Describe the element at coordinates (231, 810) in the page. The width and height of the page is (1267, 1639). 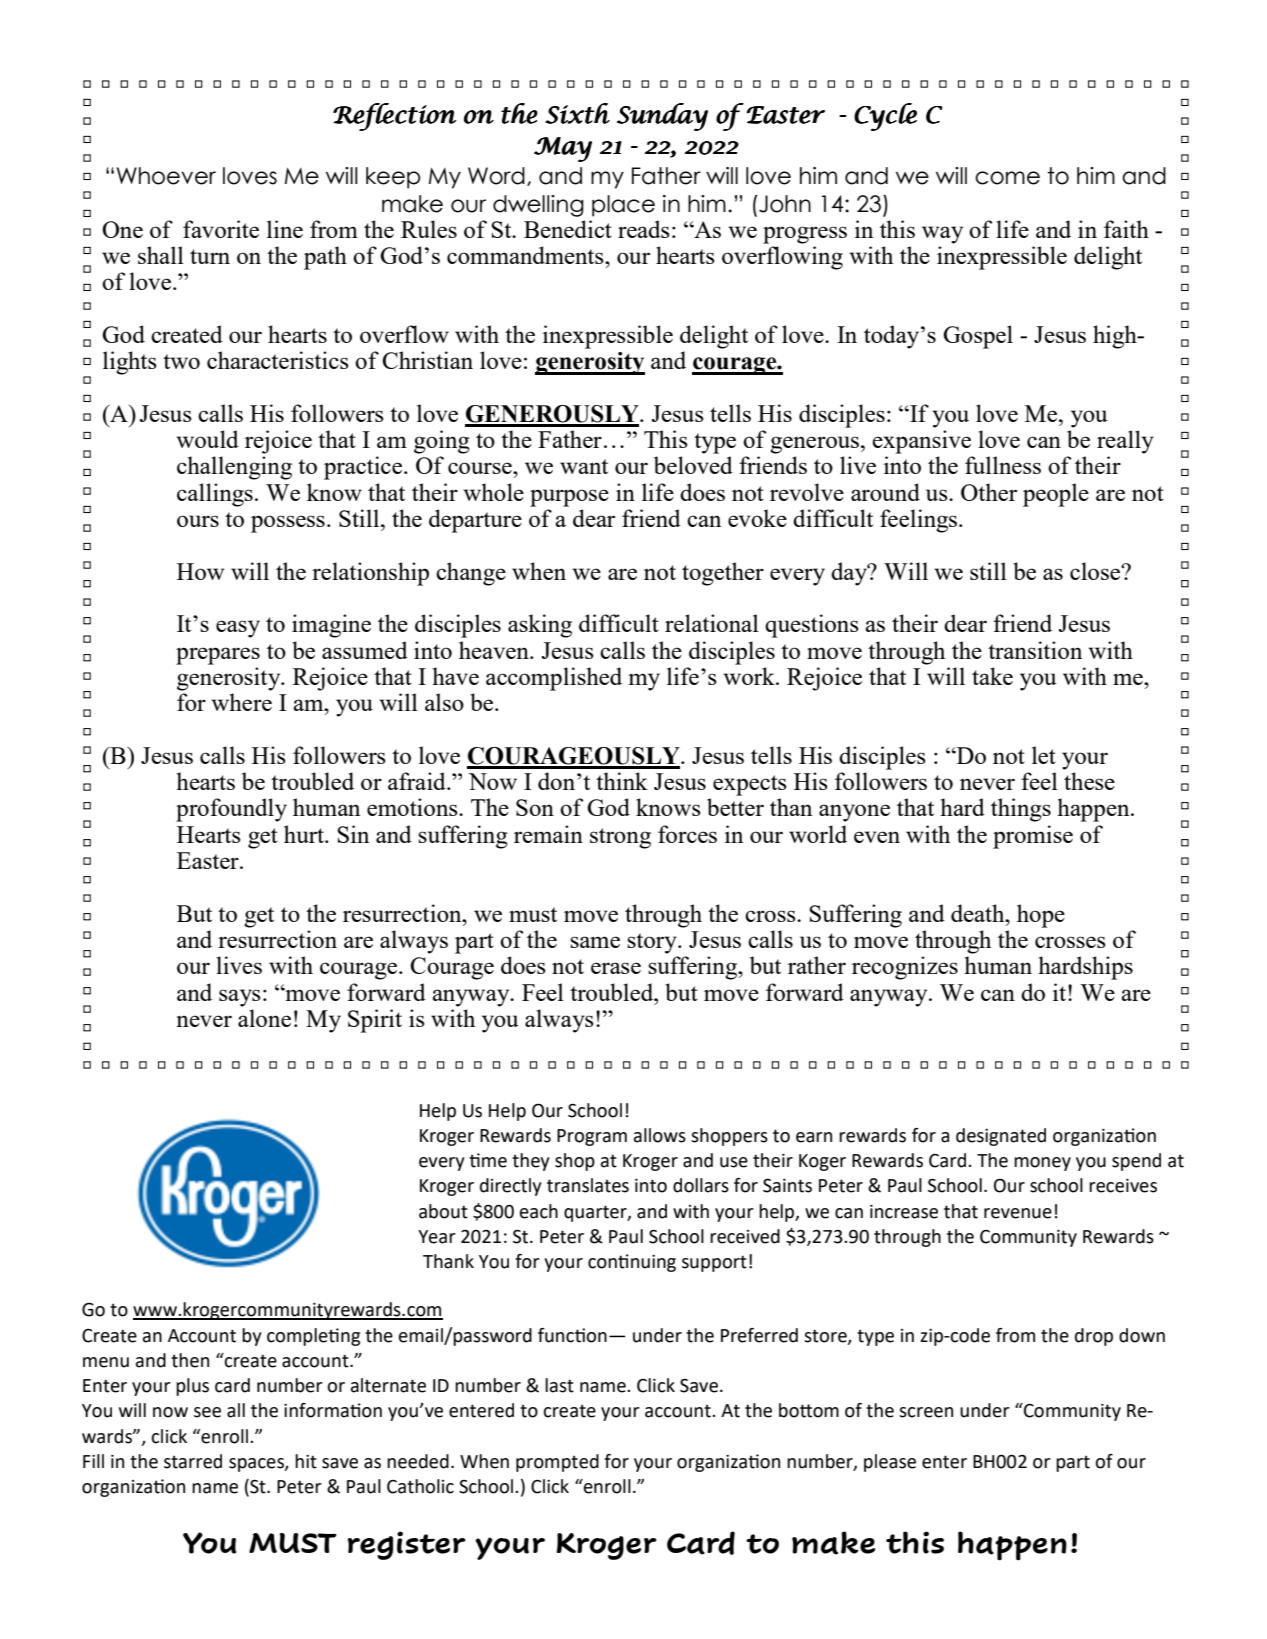
I see `profoundly` at that location.
